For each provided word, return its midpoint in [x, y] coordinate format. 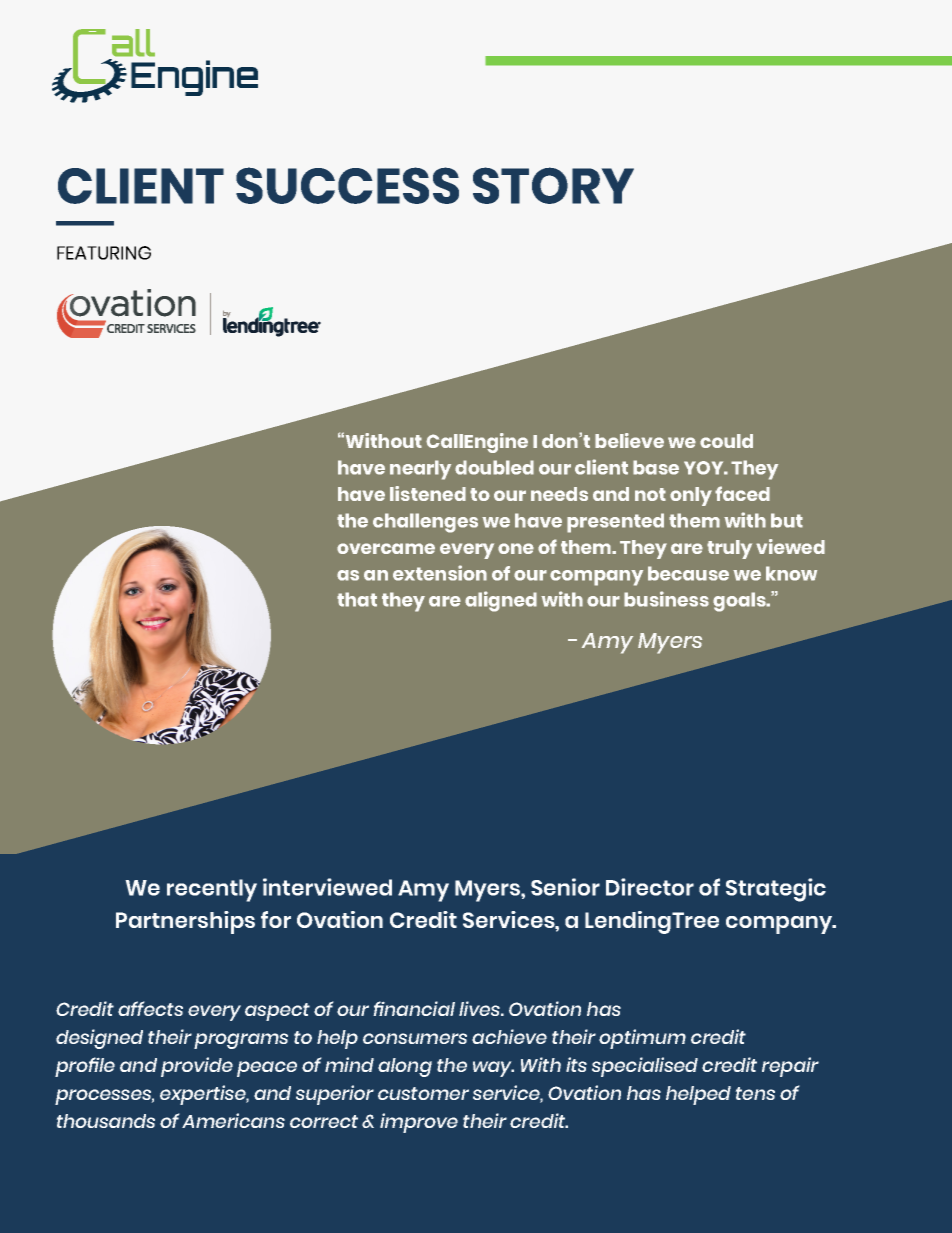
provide [197, 1067]
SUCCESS [347, 185]
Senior [565, 887]
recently [212, 890]
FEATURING [104, 253]
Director [650, 887]
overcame [386, 548]
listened [428, 493]
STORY [553, 185]
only [691, 496]
